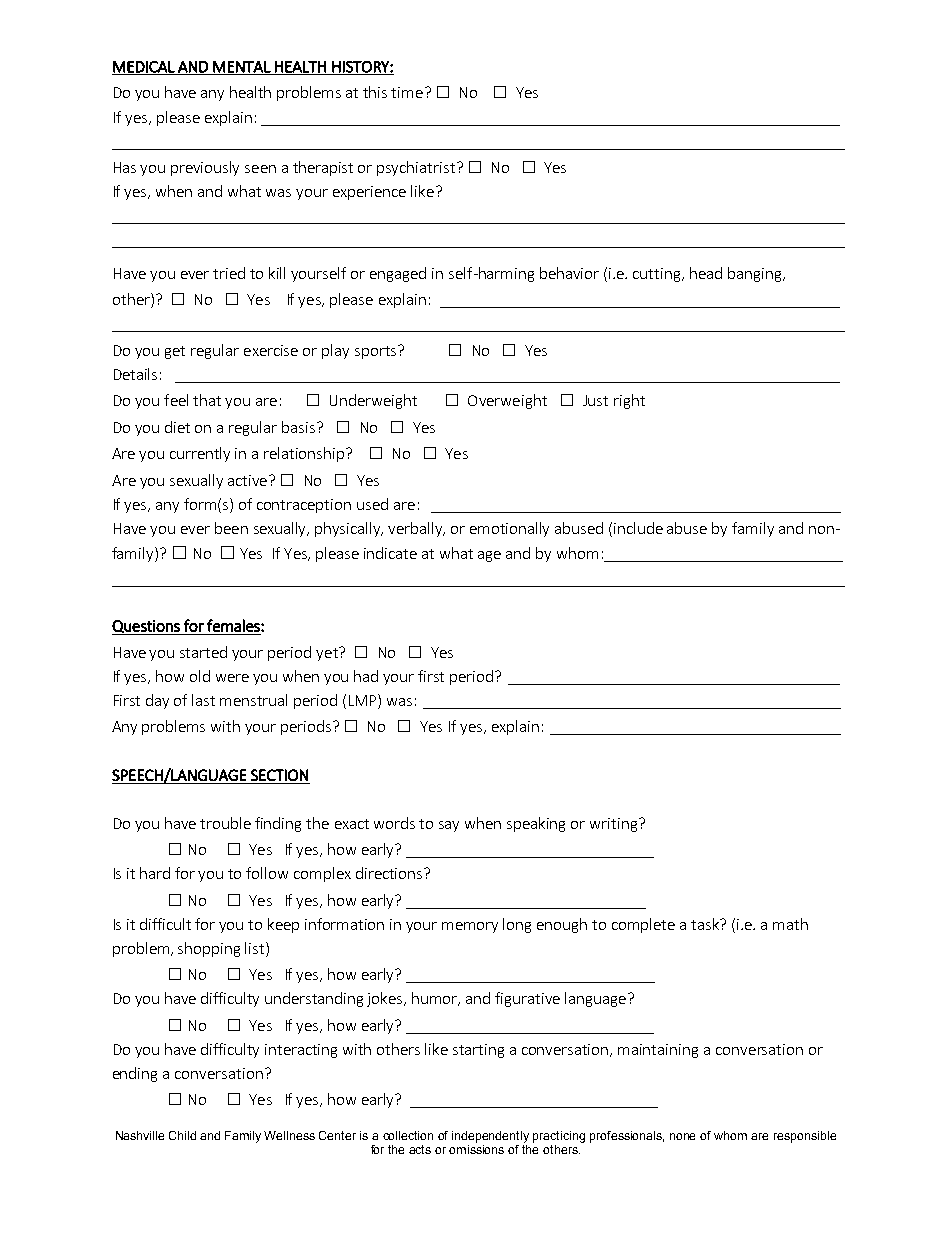 This screenshot has width=952, height=1233. I want to click on time, so click(407, 92).
